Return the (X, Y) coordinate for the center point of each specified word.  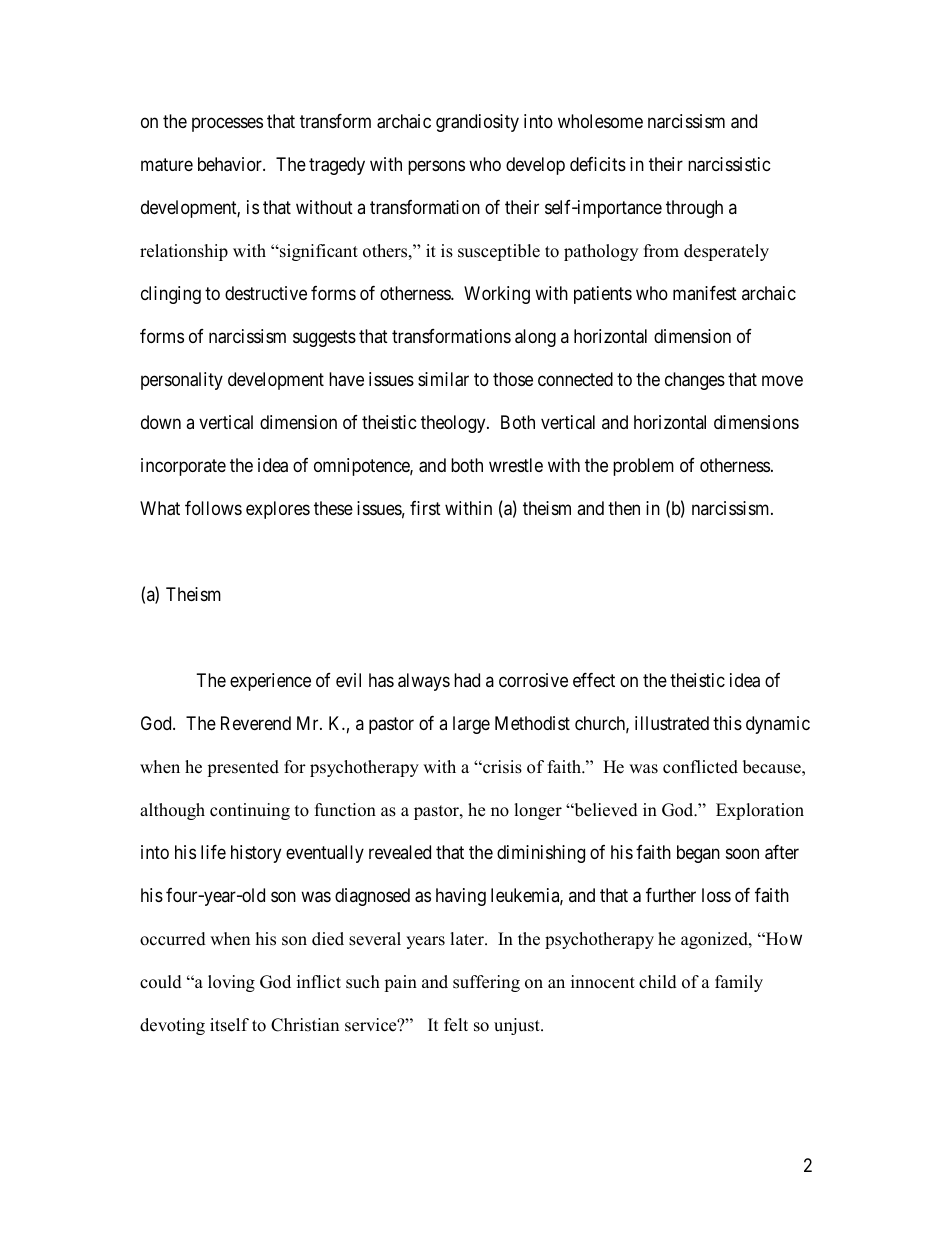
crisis (501, 767)
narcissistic (729, 164)
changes (695, 381)
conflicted (700, 767)
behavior (231, 164)
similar (443, 379)
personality (182, 381)
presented (243, 768)
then (624, 508)
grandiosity (477, 123)
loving (231, 983)
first (425, 508)
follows (213, 508)
